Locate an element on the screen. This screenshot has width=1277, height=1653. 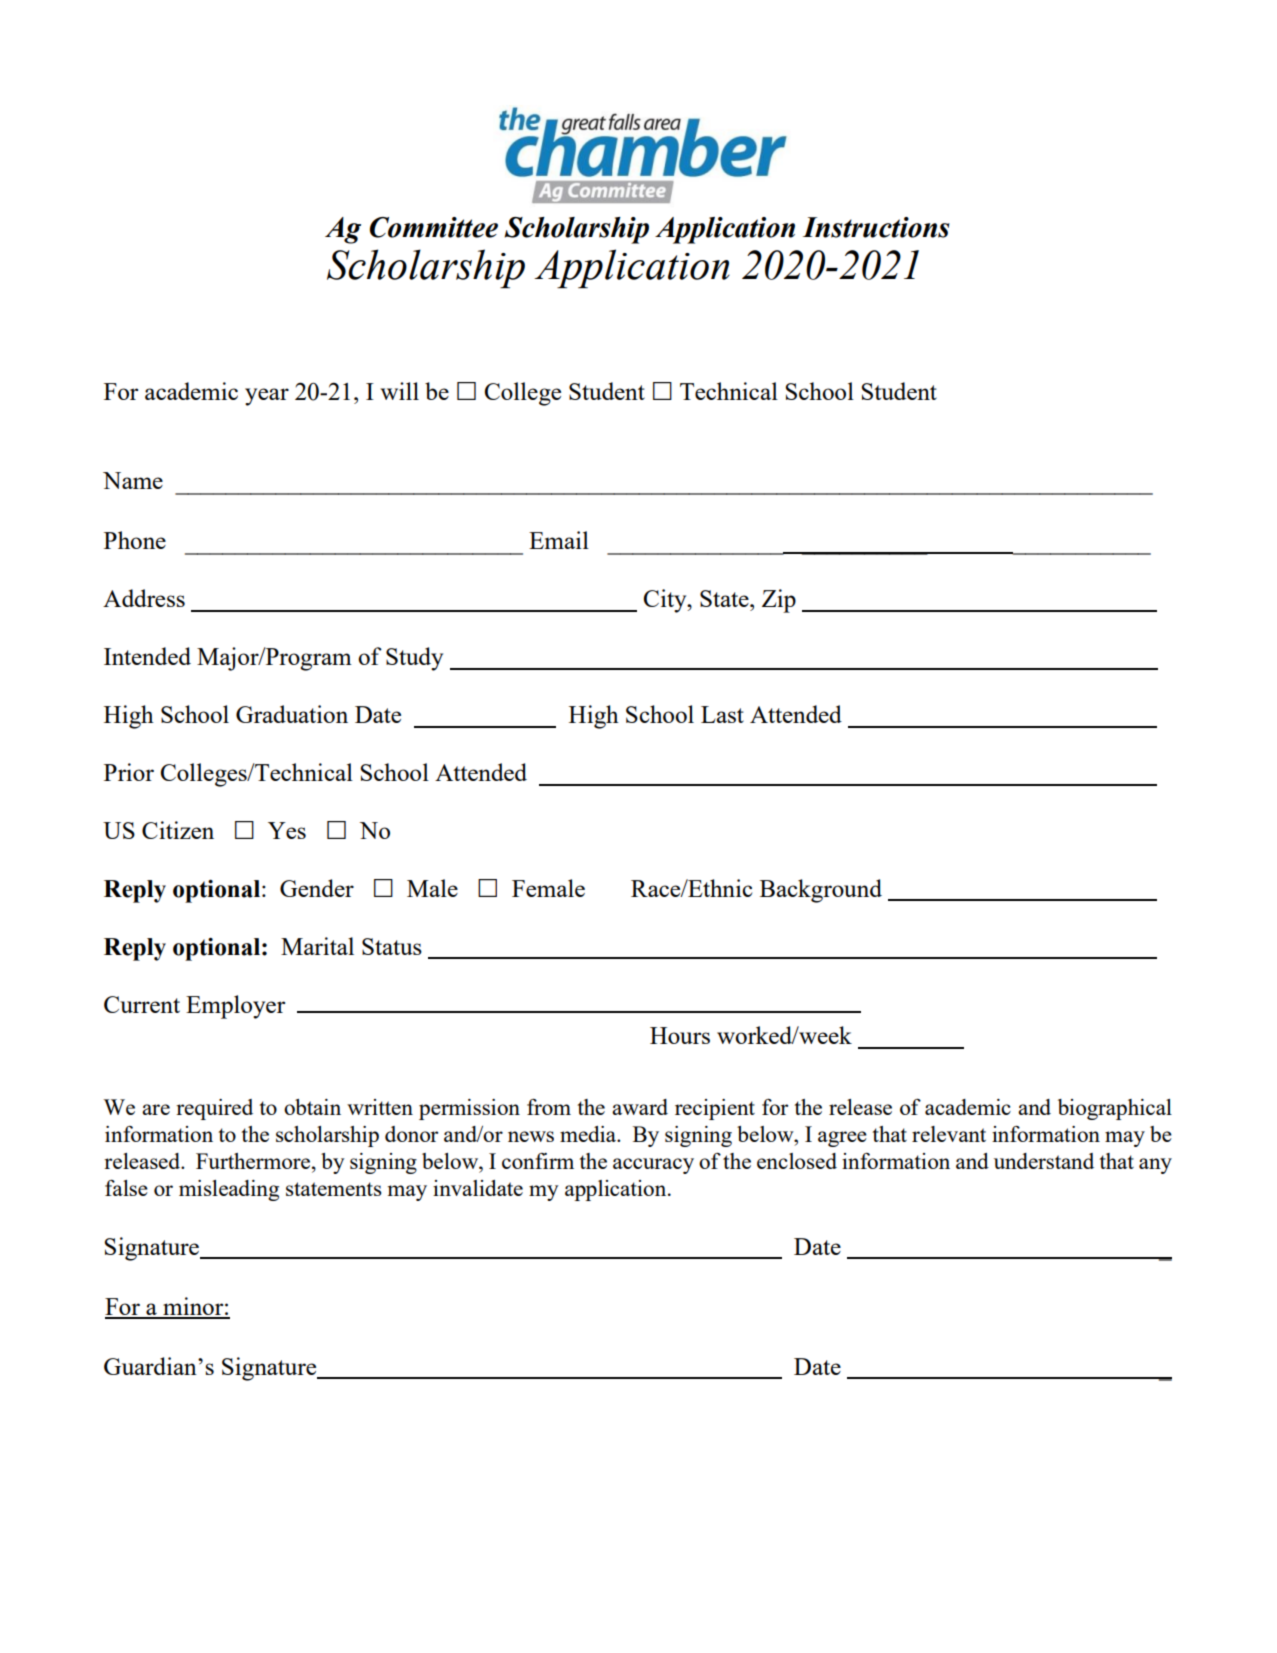
Yes is located at coordinates (287, 830).
